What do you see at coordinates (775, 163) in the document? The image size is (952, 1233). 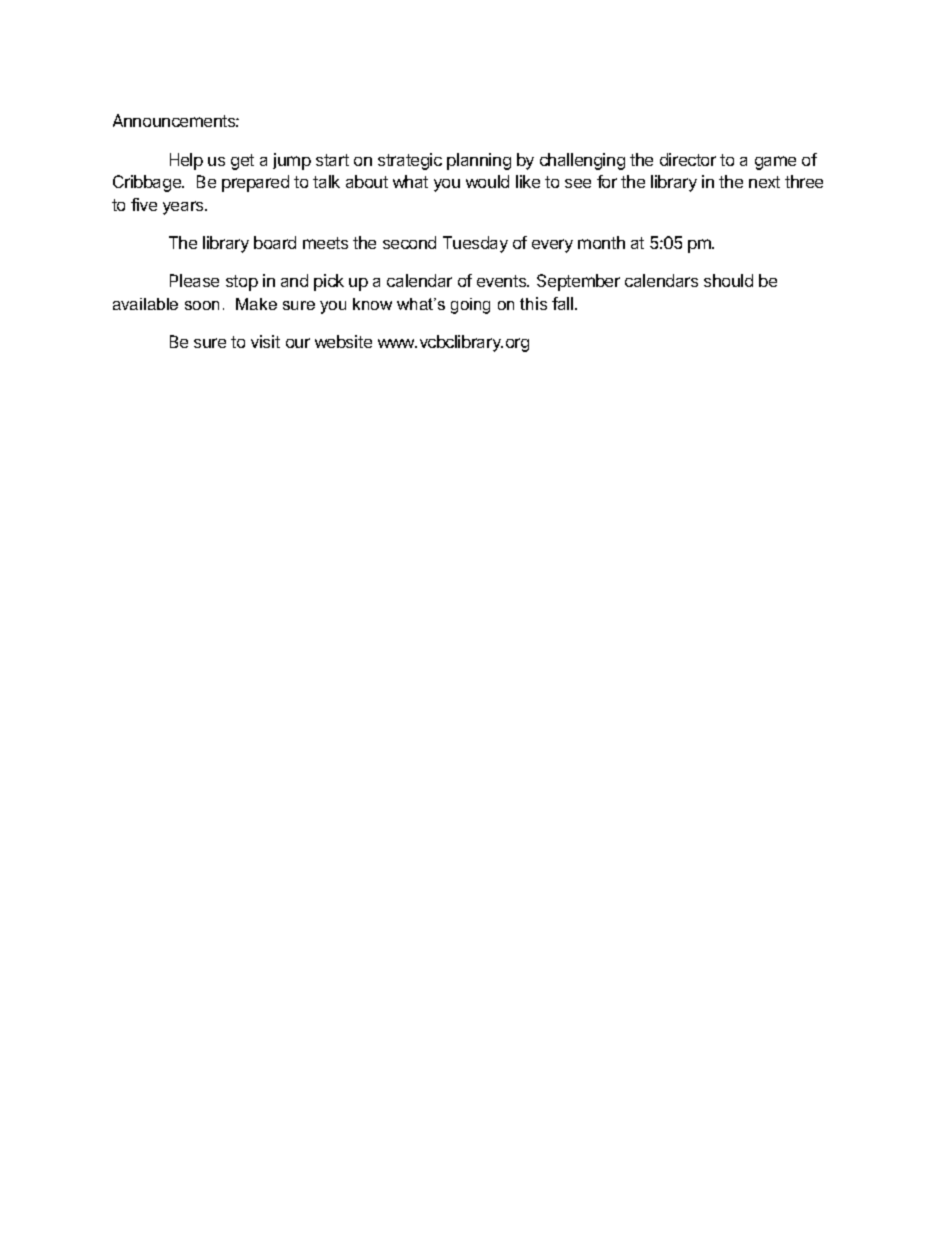 I see `game` at bounding box center [775, 163].
